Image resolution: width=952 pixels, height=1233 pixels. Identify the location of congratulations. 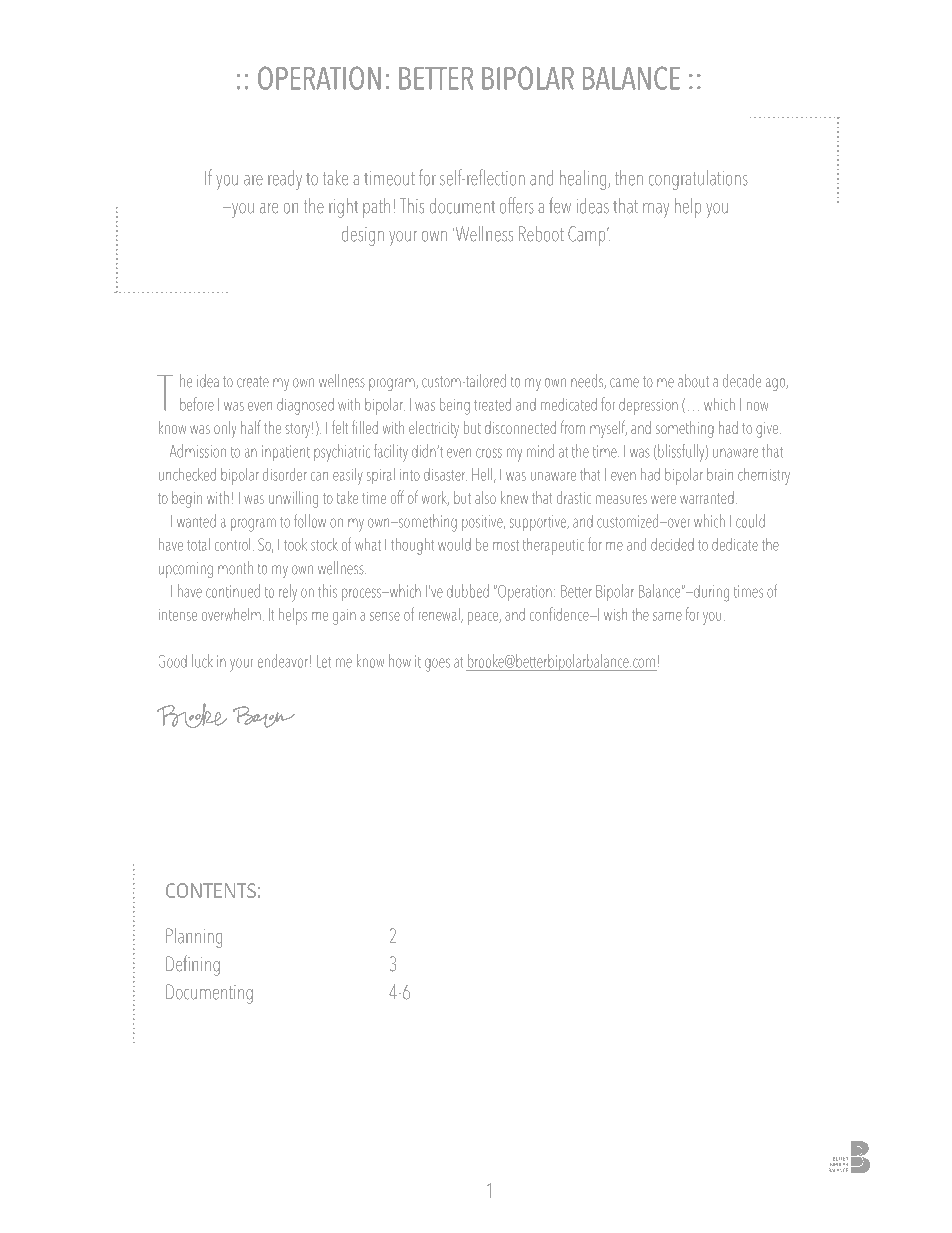
(698, 180).
